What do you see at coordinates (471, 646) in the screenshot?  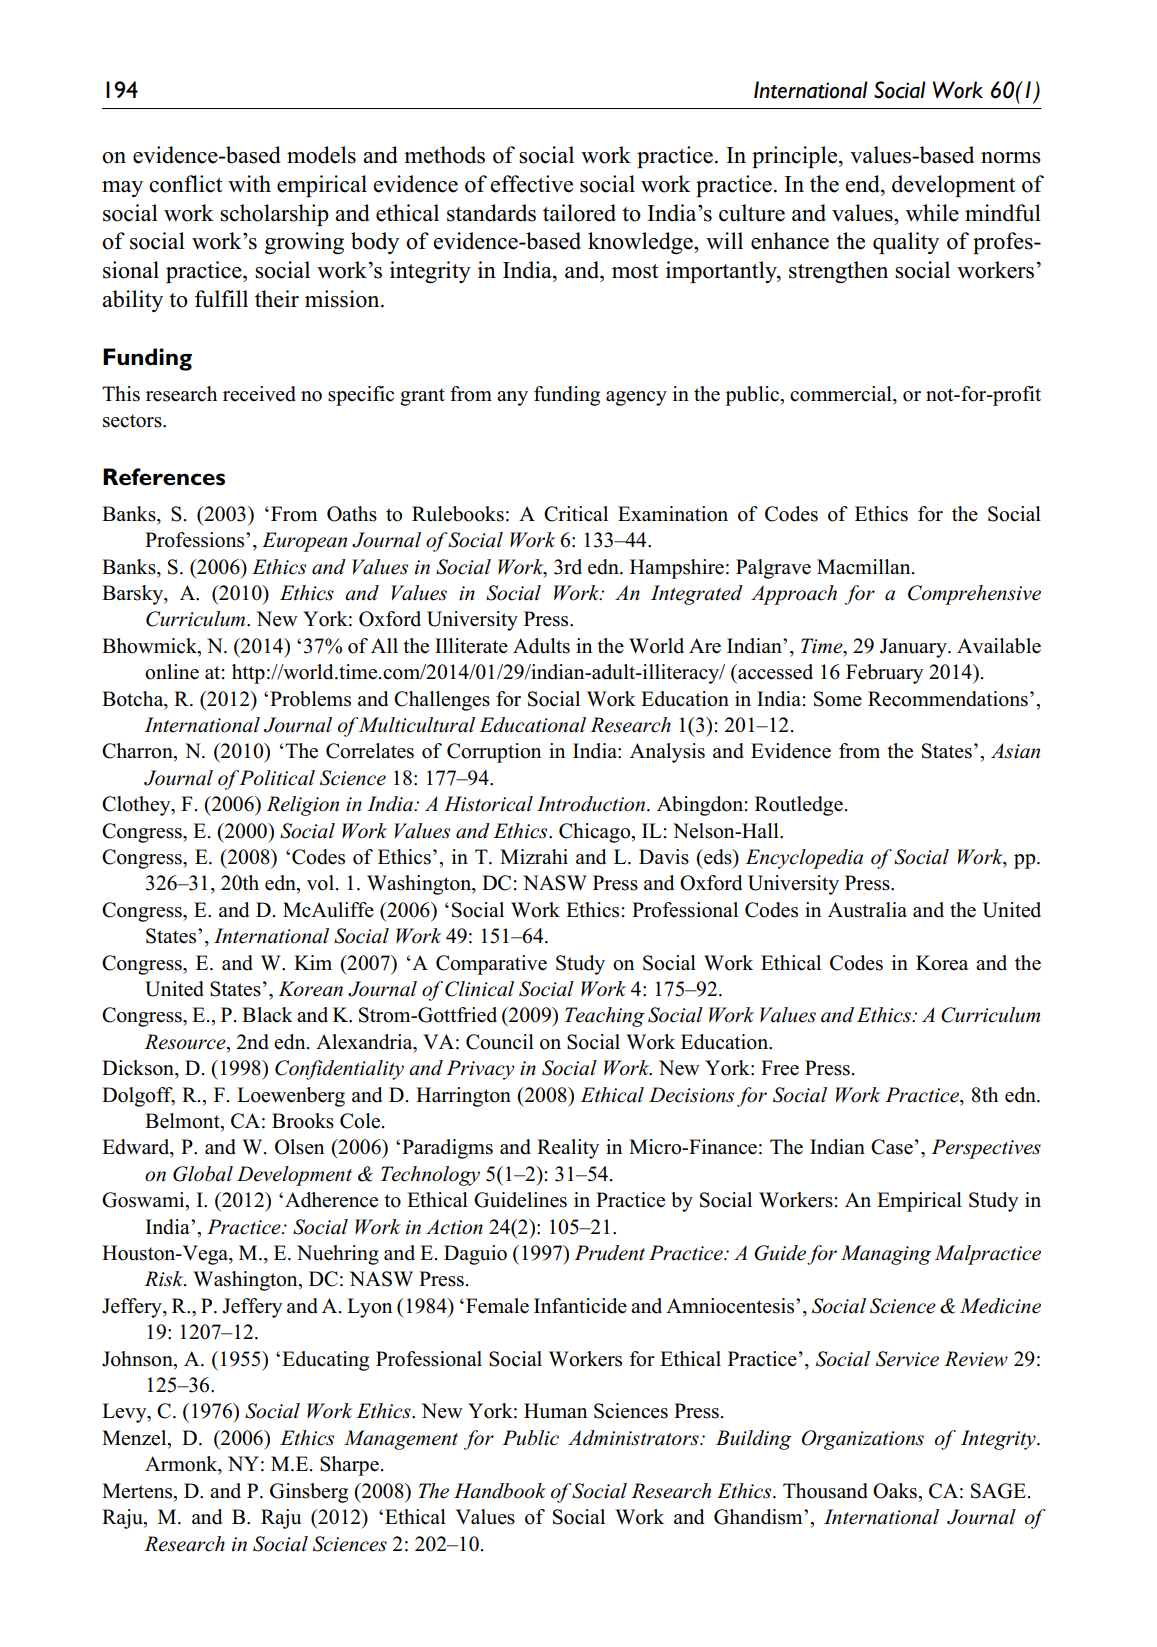 I see `Illiterate` at bounding box center [471, 646].
